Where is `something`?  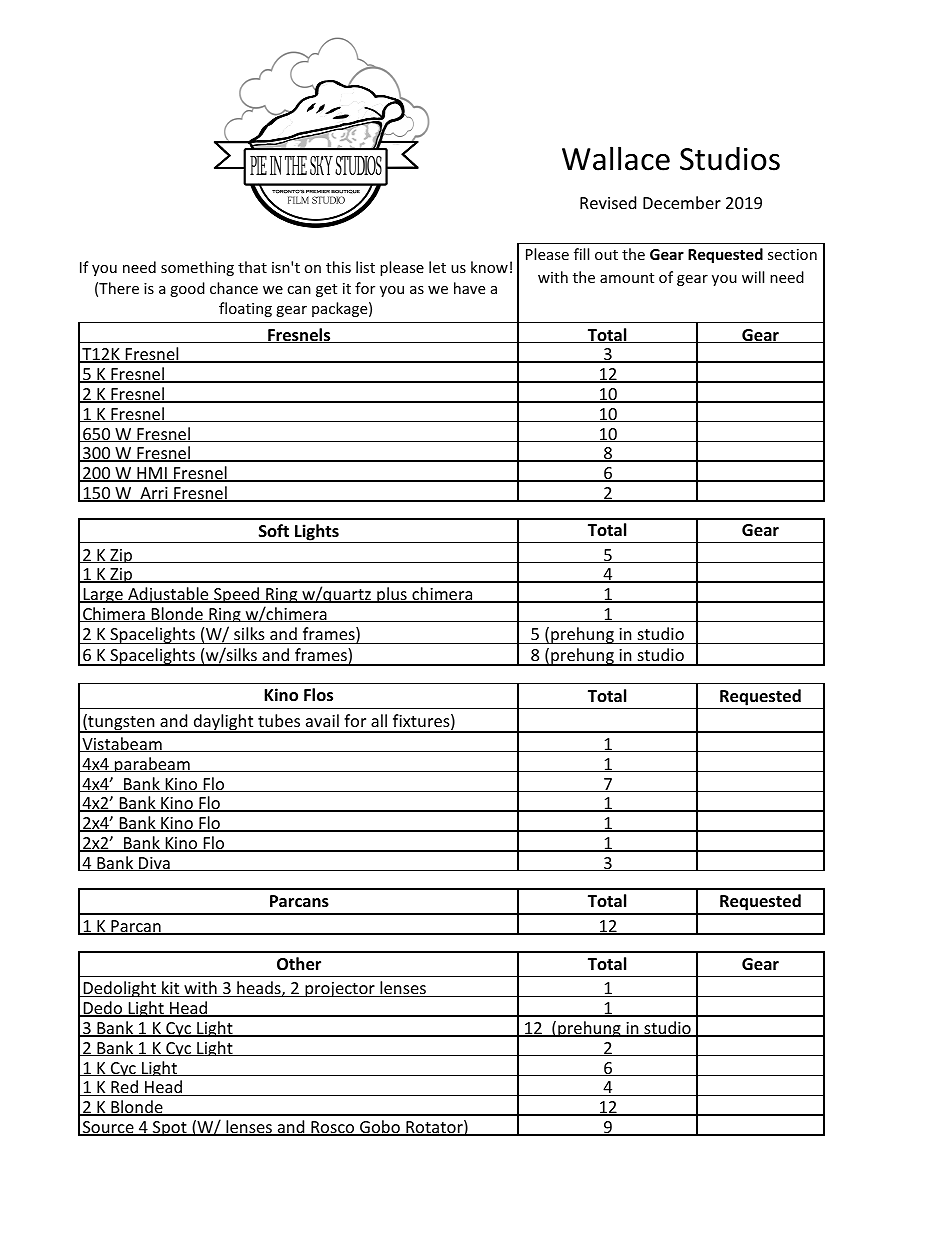
something is located at coordinates (197, 268).
